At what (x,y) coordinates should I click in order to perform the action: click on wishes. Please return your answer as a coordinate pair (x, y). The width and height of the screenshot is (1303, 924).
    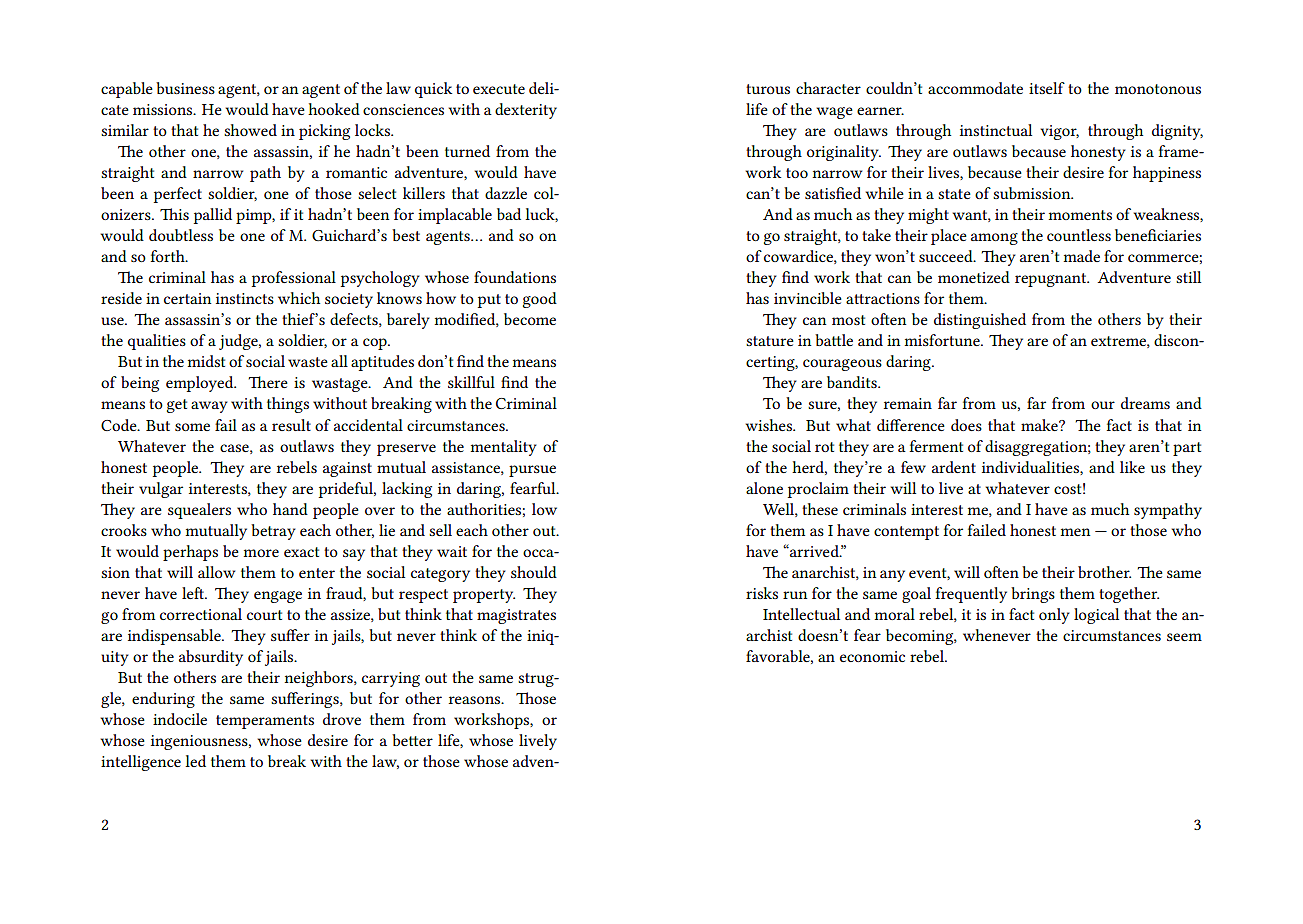
    Looking at the image, I should click on (769, 425).
